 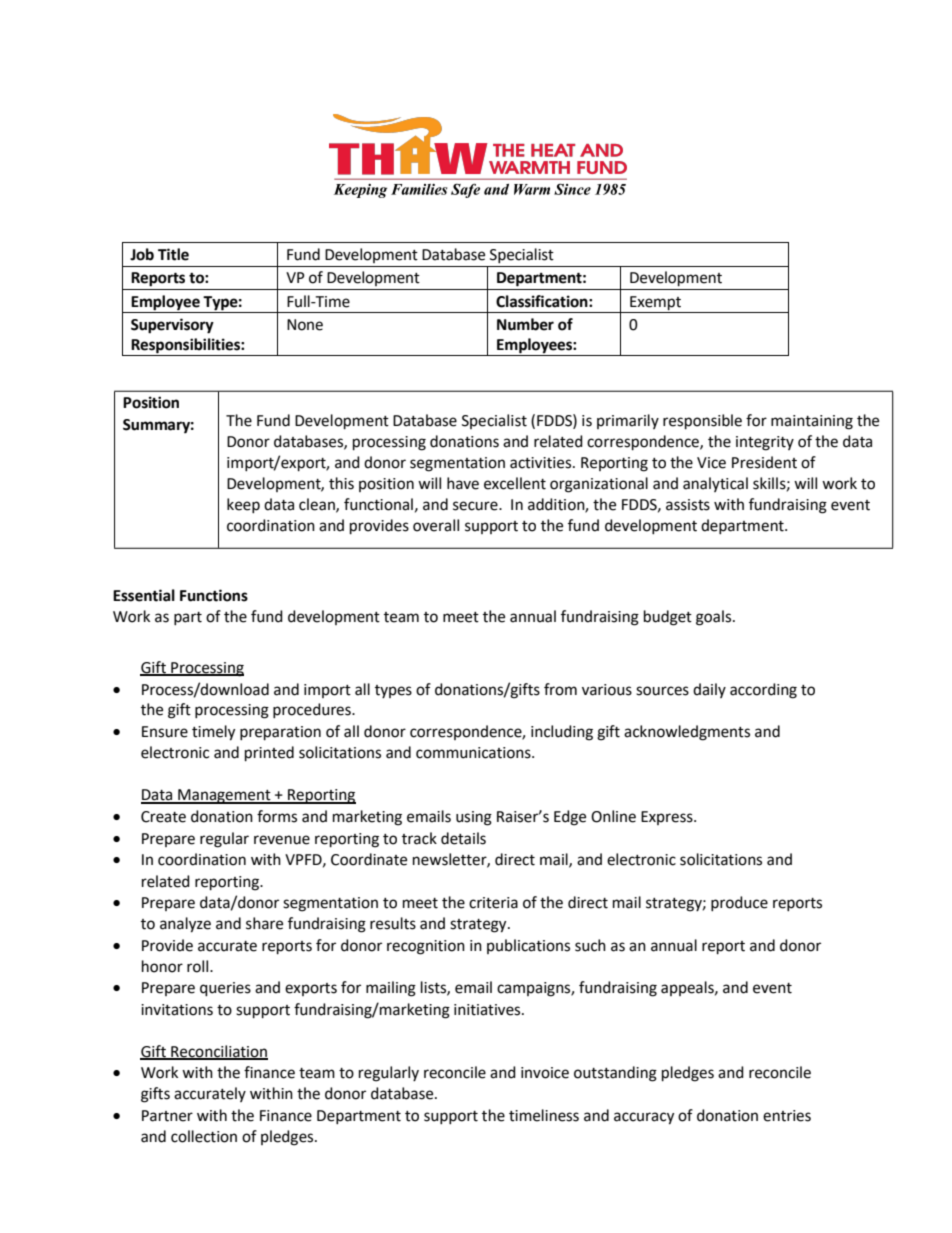 I want to click on analyze, so click(x=185, y=925).
